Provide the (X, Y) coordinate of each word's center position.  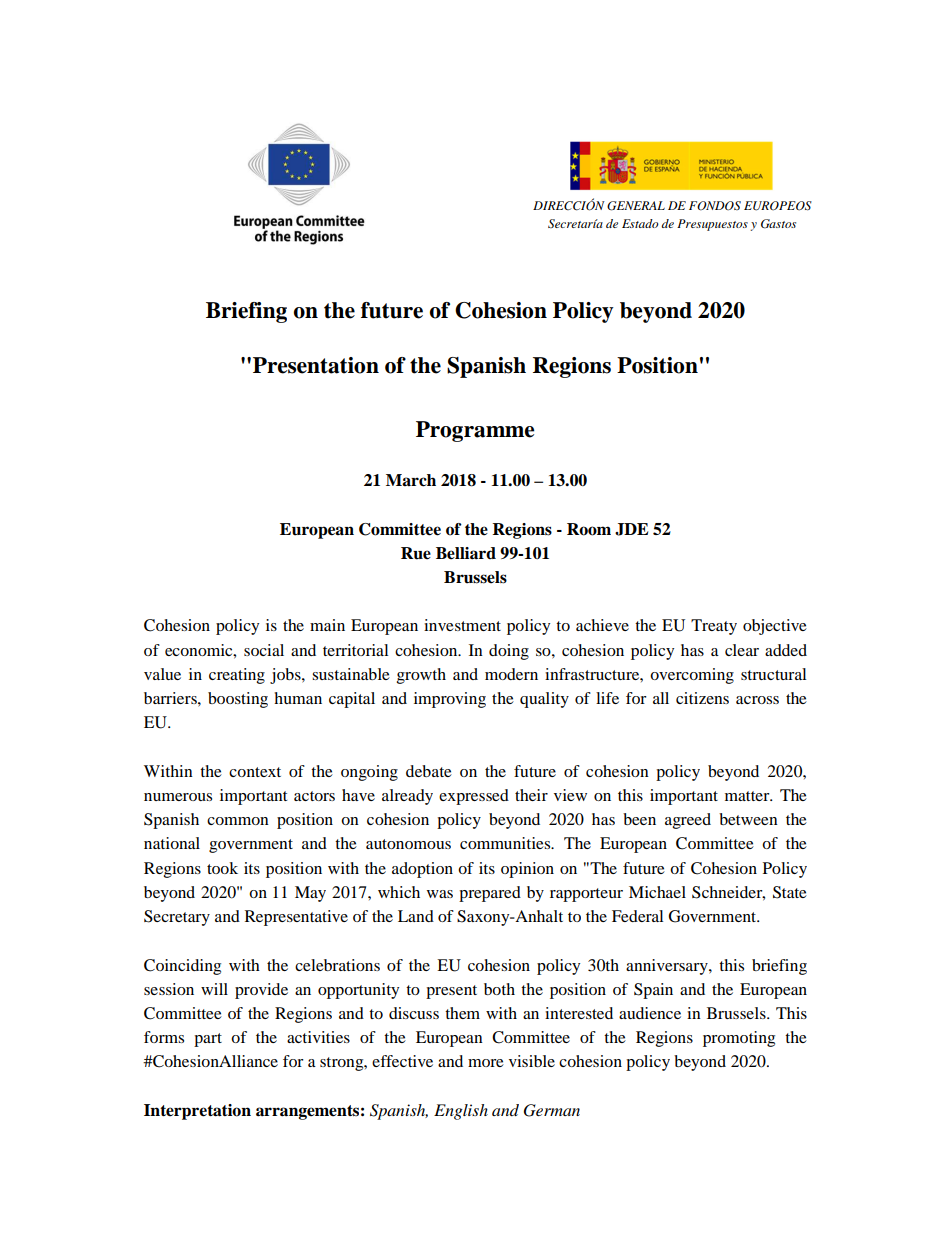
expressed (474, 797)
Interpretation (197, 1112)
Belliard (466, 553)
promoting (739, 1039)
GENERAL (636, 206)
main (327, 625)
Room (589, 529)
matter (748, 796)
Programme (475, 431)
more (486, 1063)
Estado (640, 223)
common (238, 821)
